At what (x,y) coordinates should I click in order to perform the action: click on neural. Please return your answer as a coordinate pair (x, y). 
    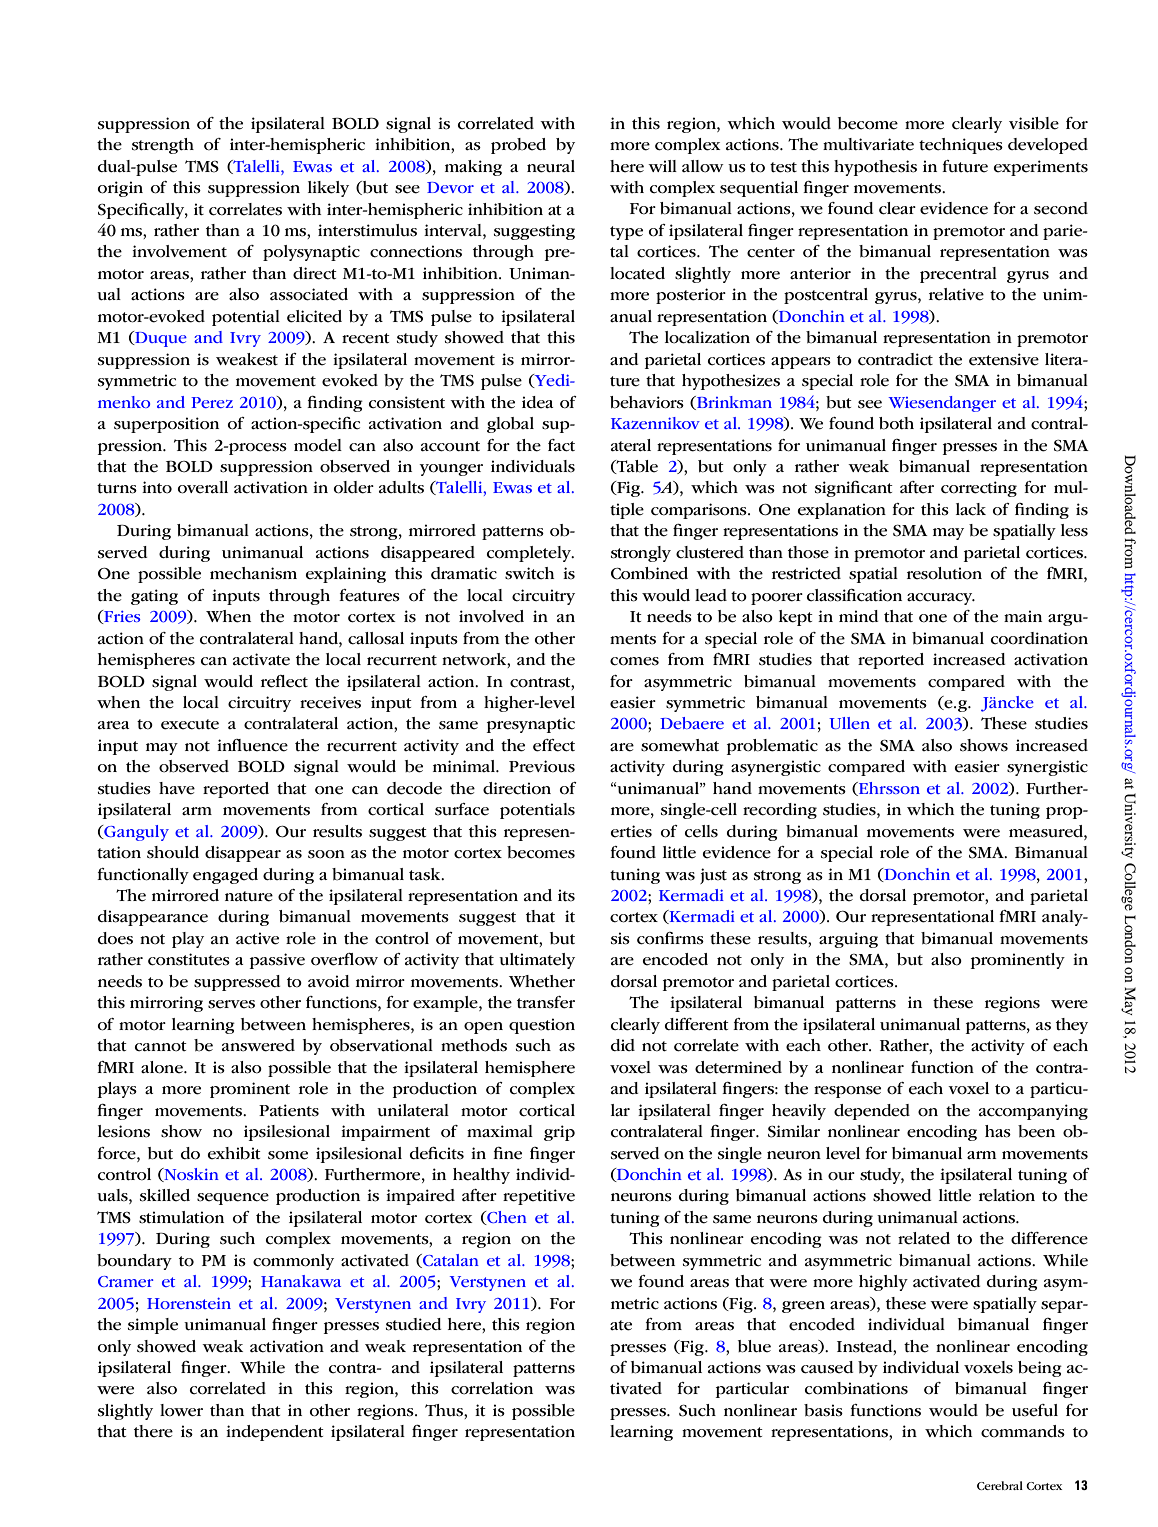
    Looking at the image, I should click on (551, 166).
